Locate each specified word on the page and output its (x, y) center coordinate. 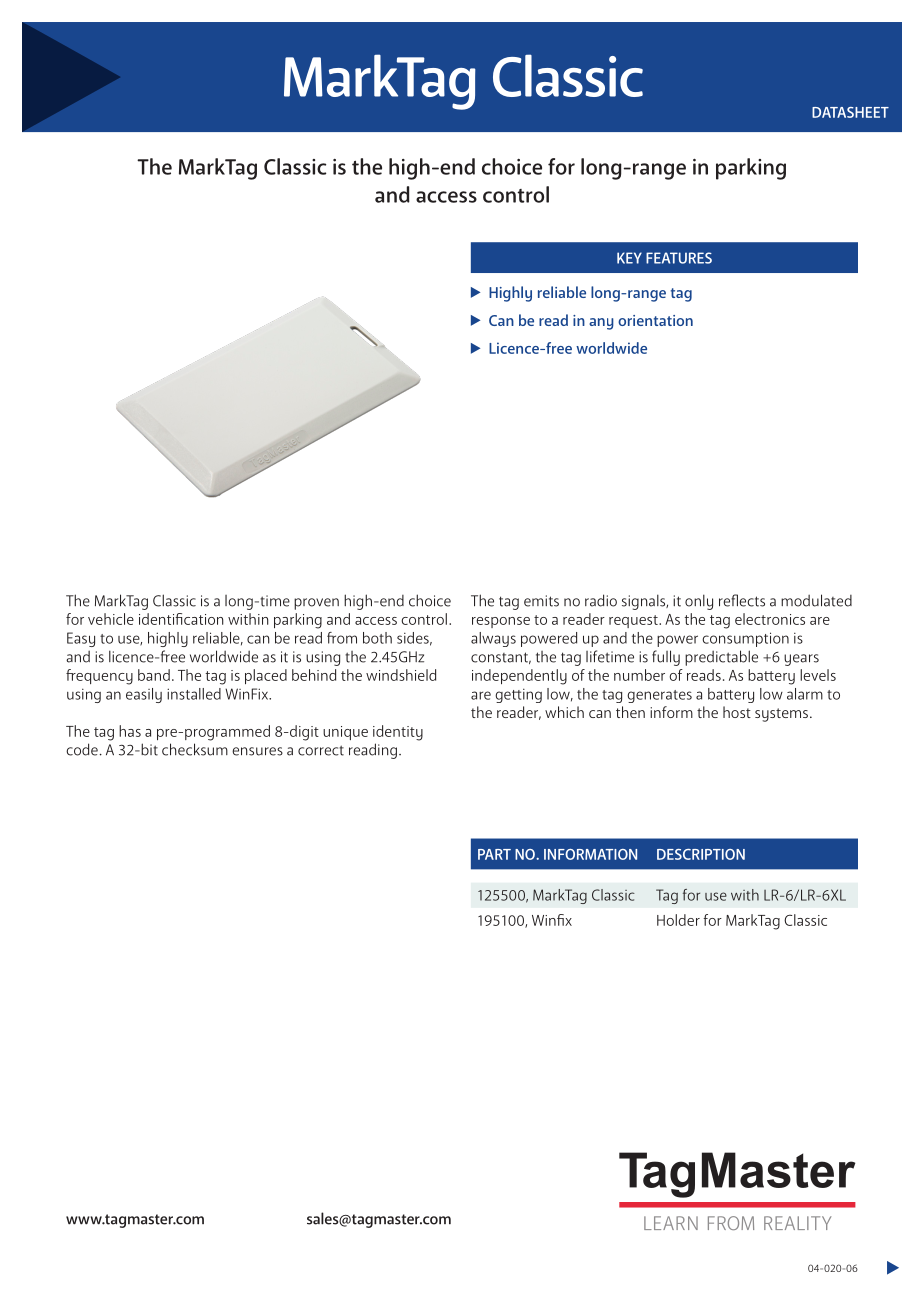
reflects (742, 600)
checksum (195, 749)
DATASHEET (850, 112)
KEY (629, 258)
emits (541, 601)
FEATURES (679, 258)
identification (181, 619)
